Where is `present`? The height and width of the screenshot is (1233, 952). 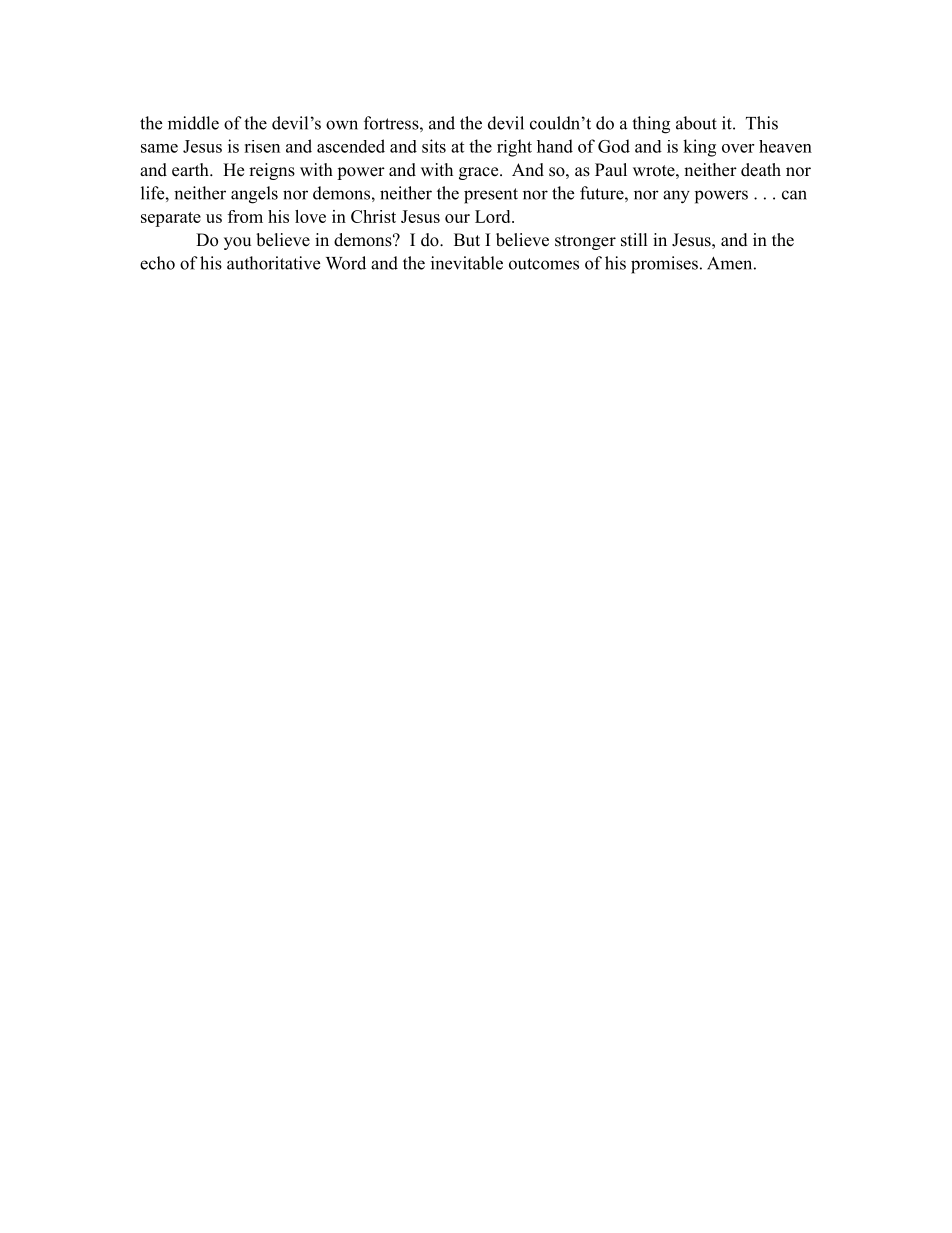
present is located at coordinates (491, 196).
